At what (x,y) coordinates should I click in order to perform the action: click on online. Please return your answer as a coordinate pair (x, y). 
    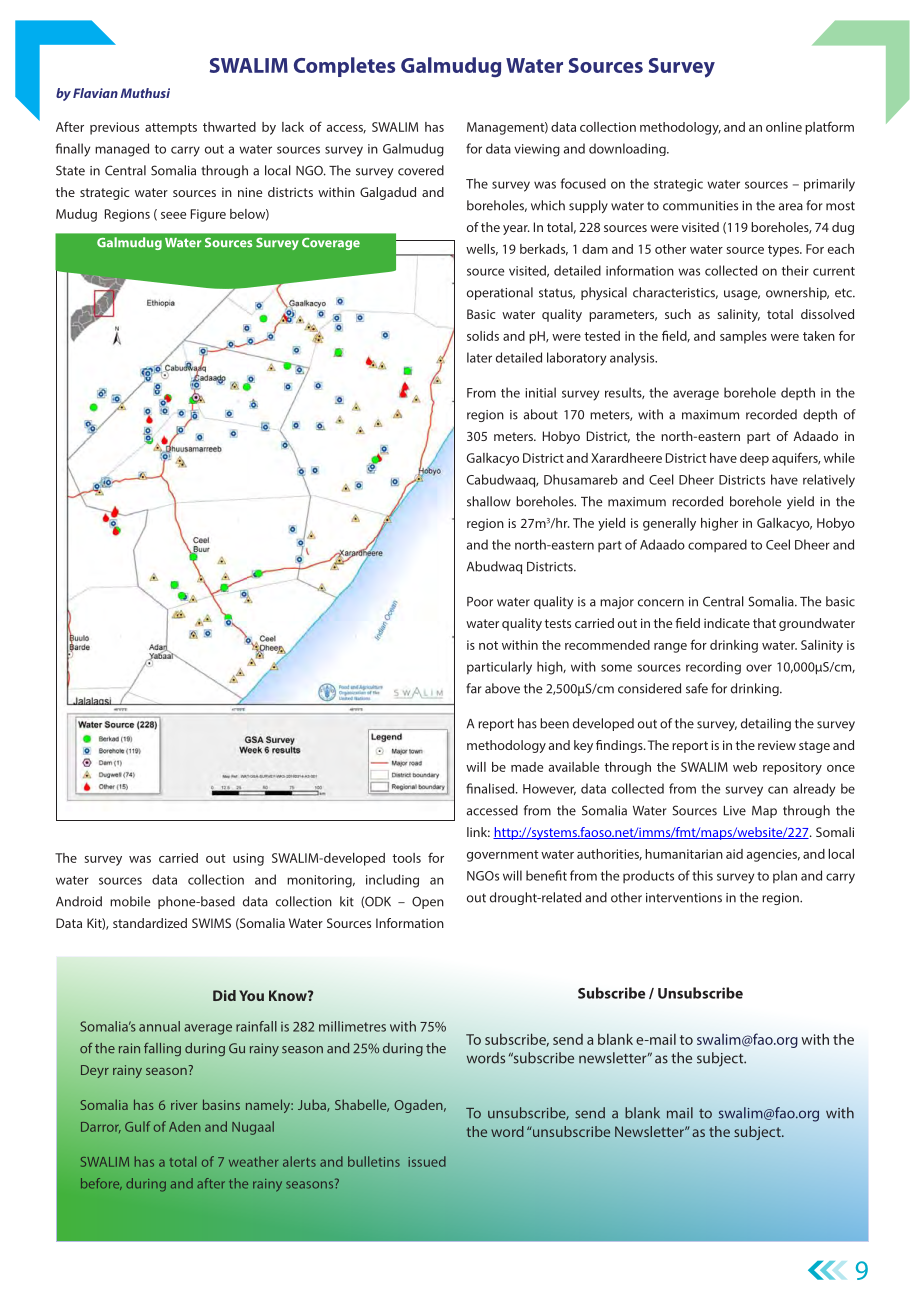
    Looking at the image, I should click on (784, 127).
